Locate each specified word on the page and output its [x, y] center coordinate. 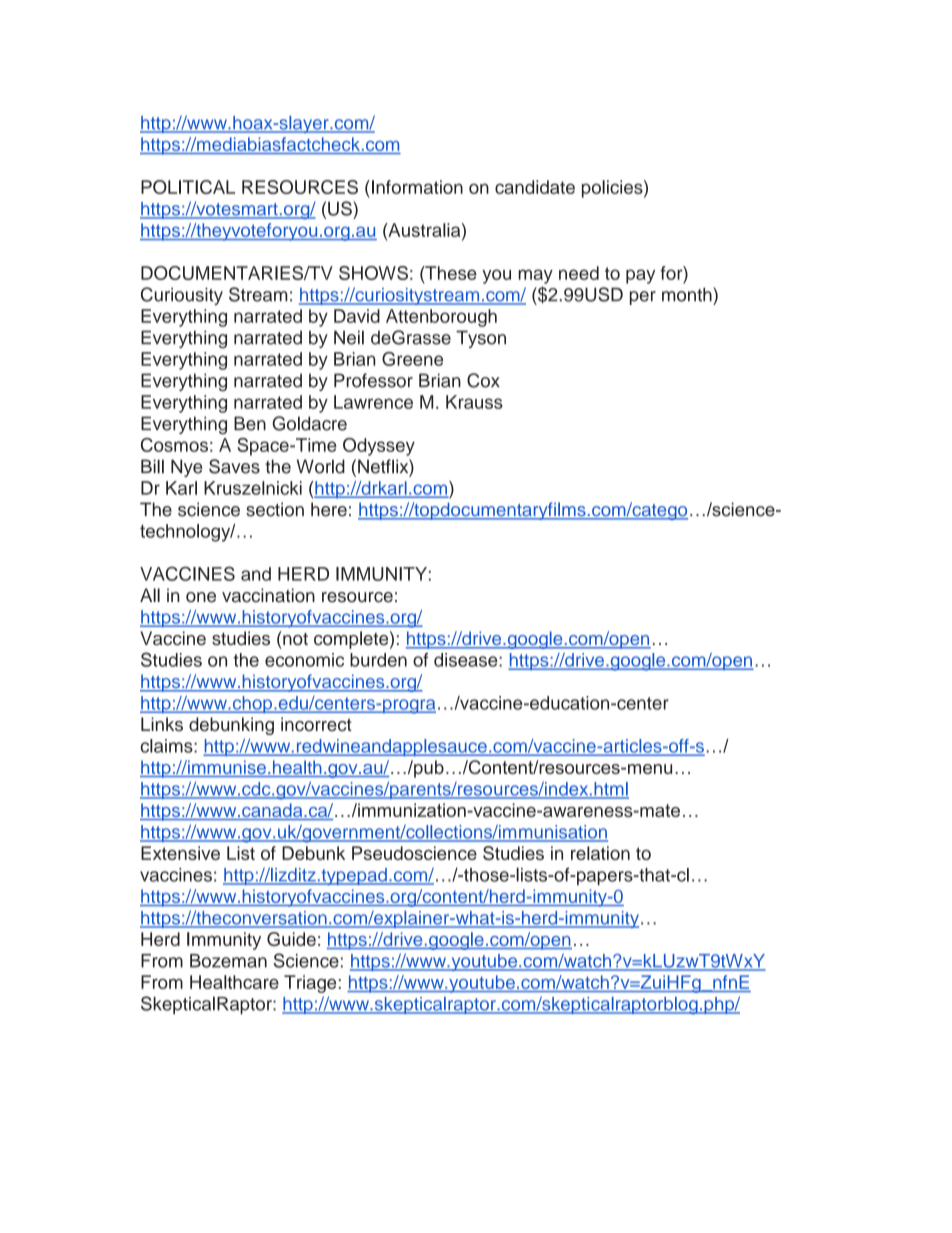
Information [417, 187]
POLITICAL [188, 187]
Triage [310, 984]
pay [640, 276]
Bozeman [228, 961]
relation [600, 853]
